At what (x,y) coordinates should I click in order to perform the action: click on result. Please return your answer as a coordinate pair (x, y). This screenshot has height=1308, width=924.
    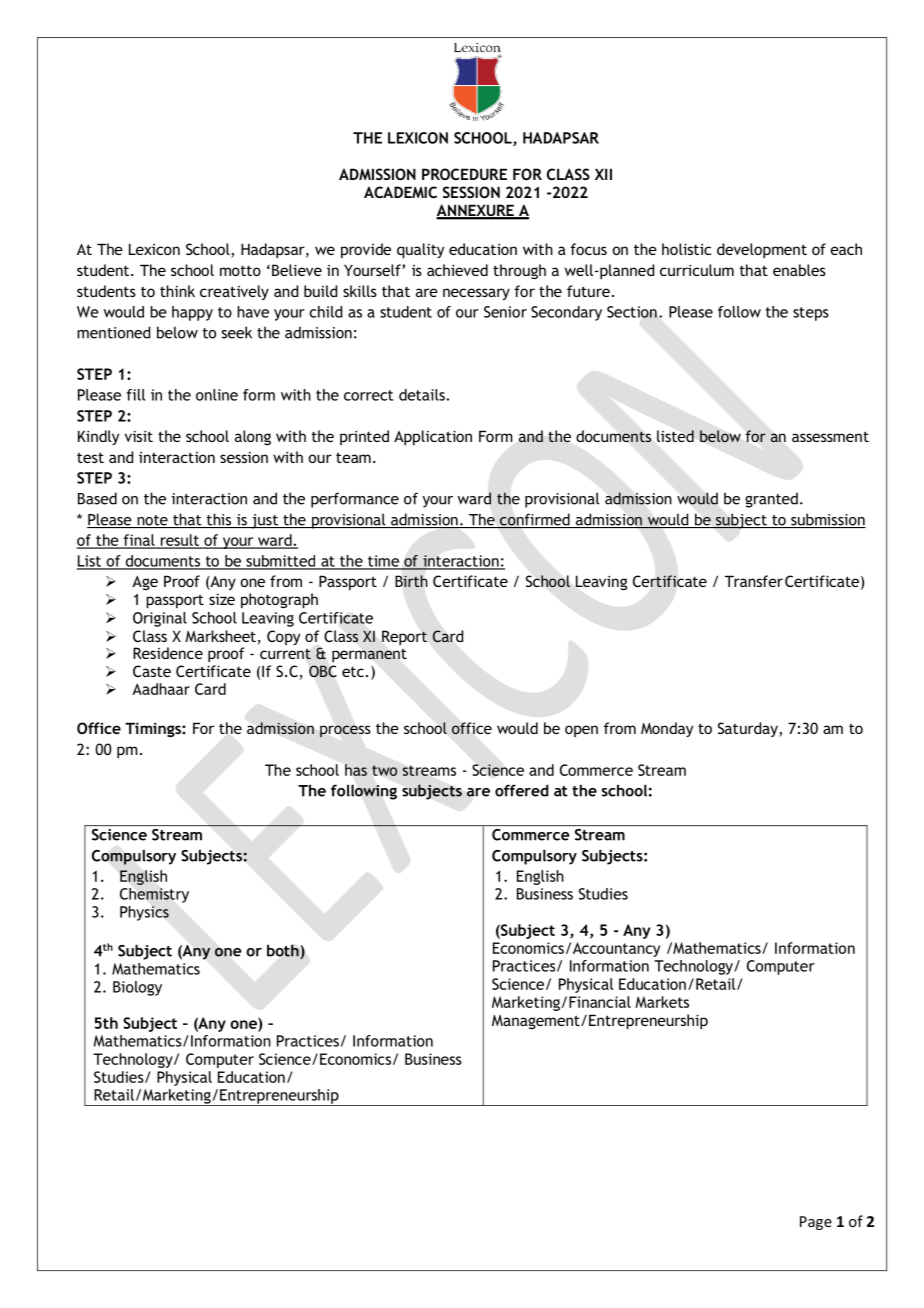
    Looking at the image, I should click on (180, 541).
